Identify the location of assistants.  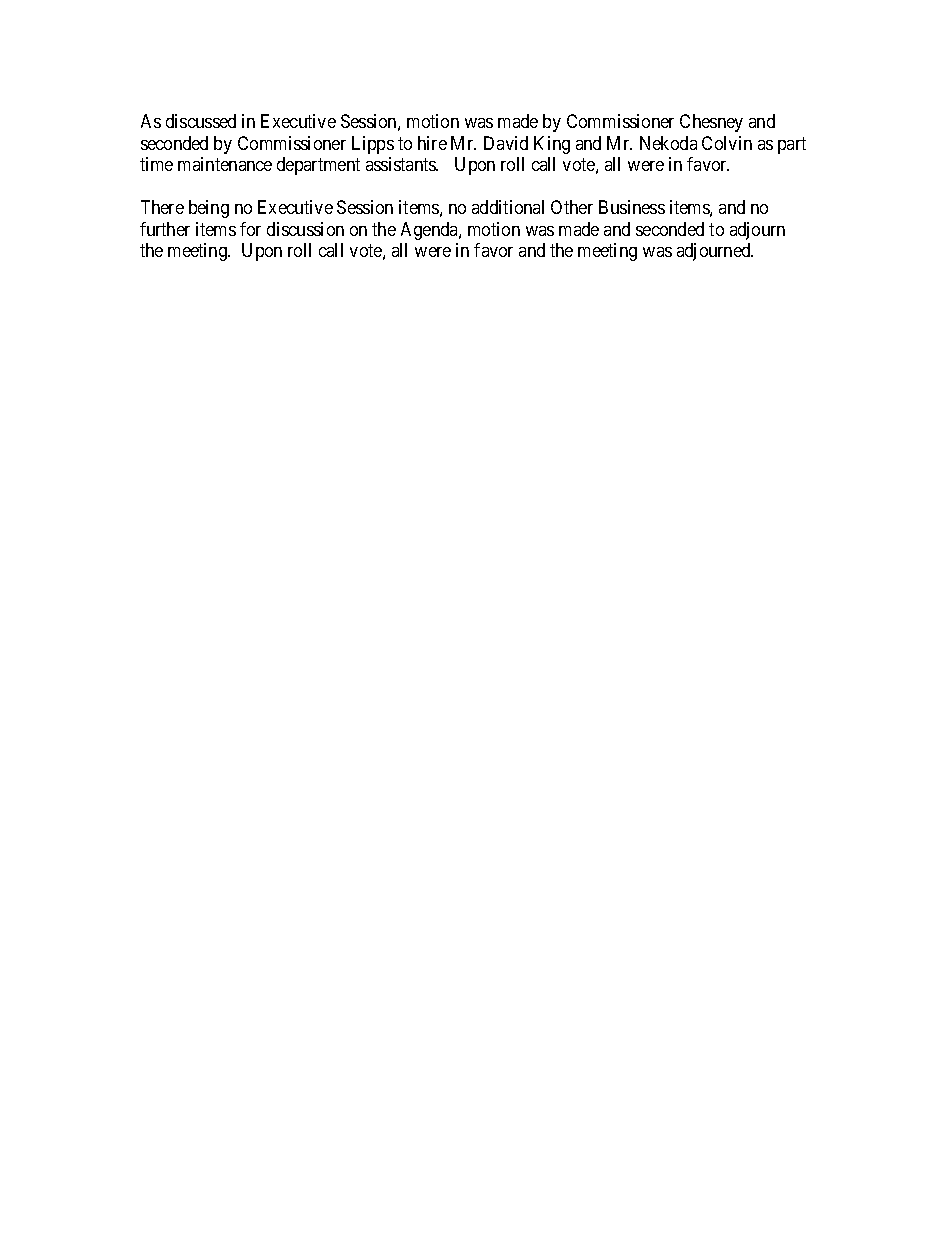
(402, 164).
